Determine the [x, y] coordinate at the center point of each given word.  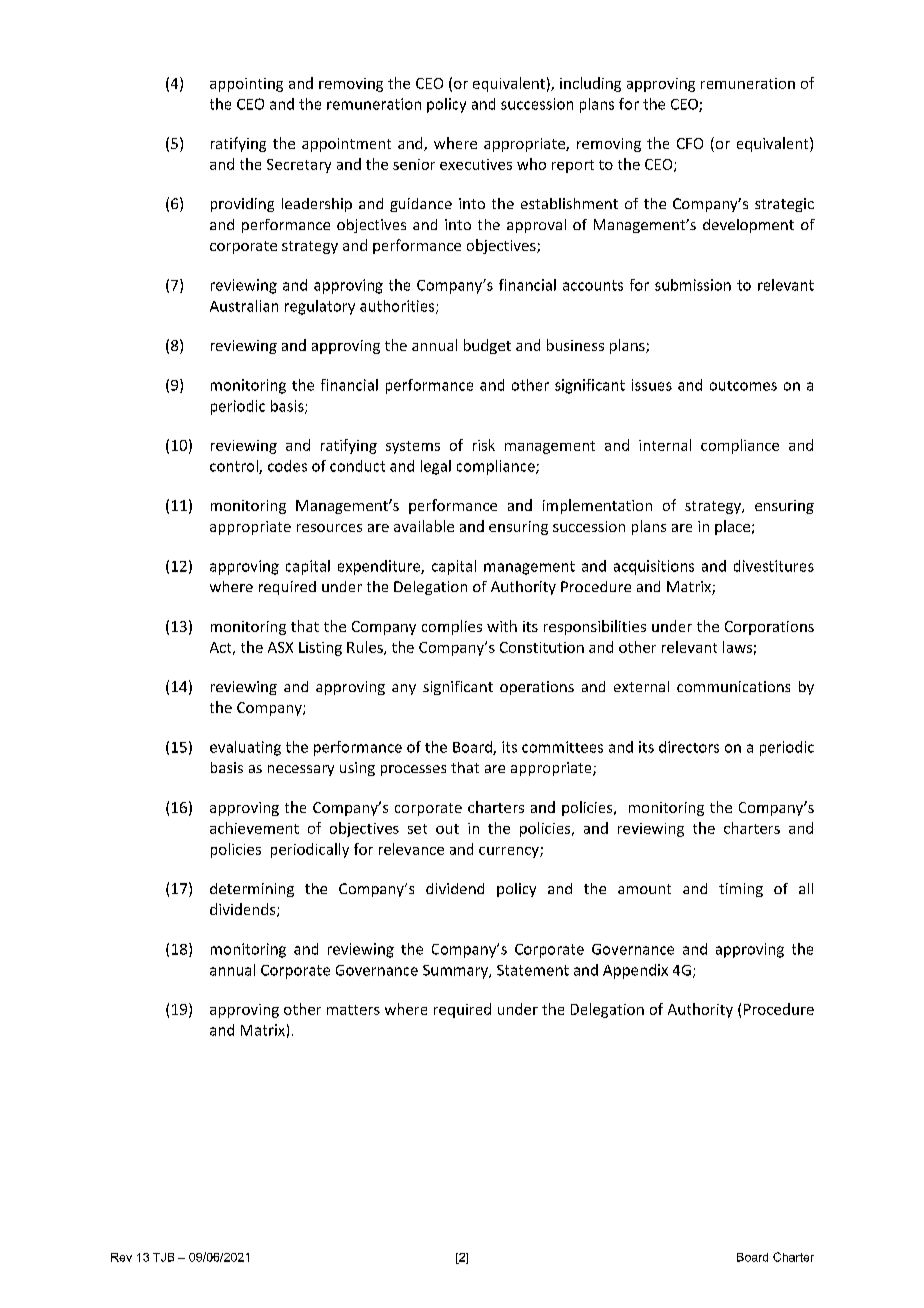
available [424, 526]
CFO [690, 143]
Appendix [635, 971]
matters [353, 1010]
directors [689, 747]
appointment [346, 145]
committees [562, 747]
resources [329, 528]
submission [693, 285]
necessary [301, 770]
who [531, 164]
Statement [533, 970]
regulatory [320, 307]
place [732, 527]
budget [487, 346]
